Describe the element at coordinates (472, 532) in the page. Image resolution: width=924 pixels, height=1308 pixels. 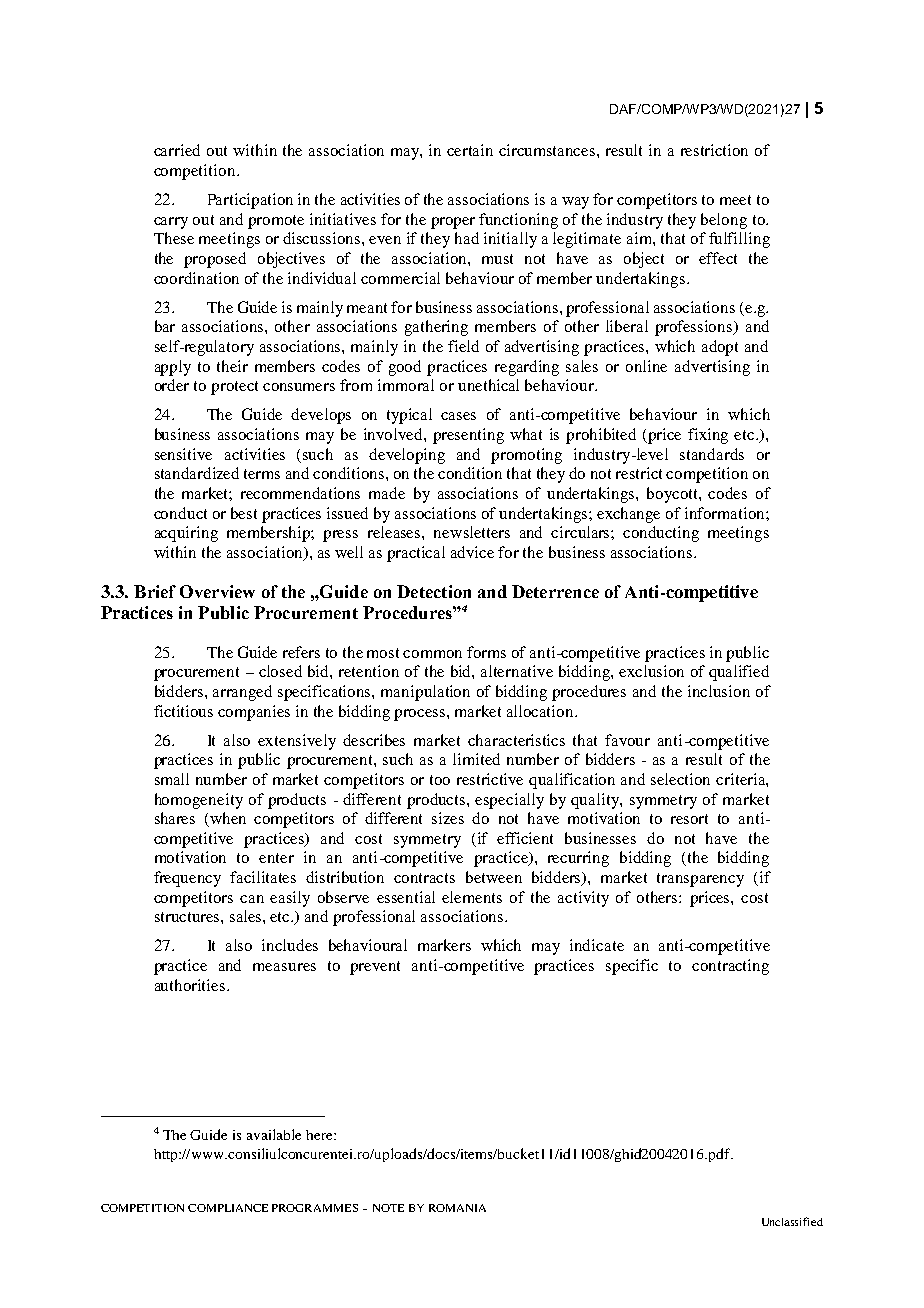
I see `newsletters` at that location.
